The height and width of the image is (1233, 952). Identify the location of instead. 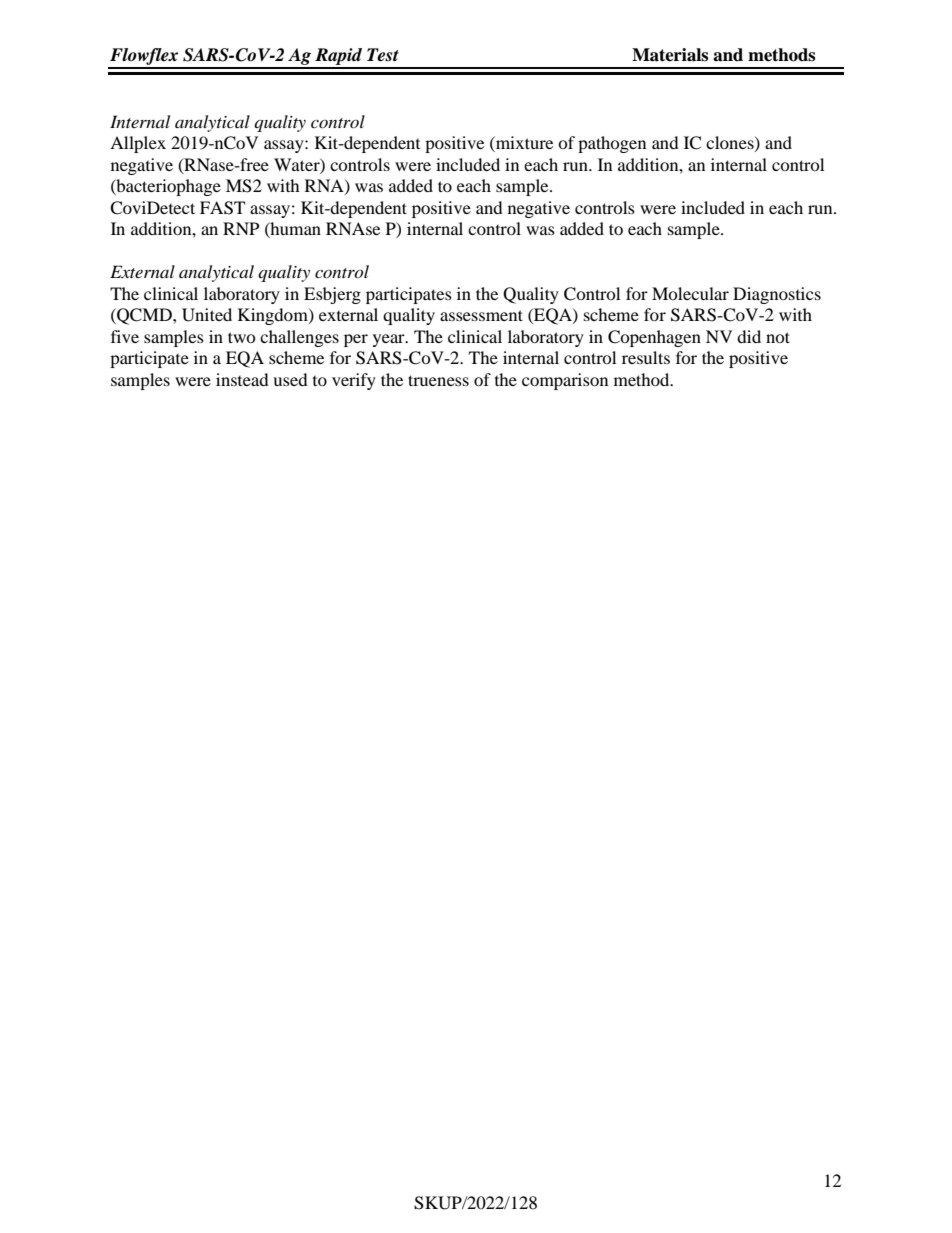
(242, 379).
